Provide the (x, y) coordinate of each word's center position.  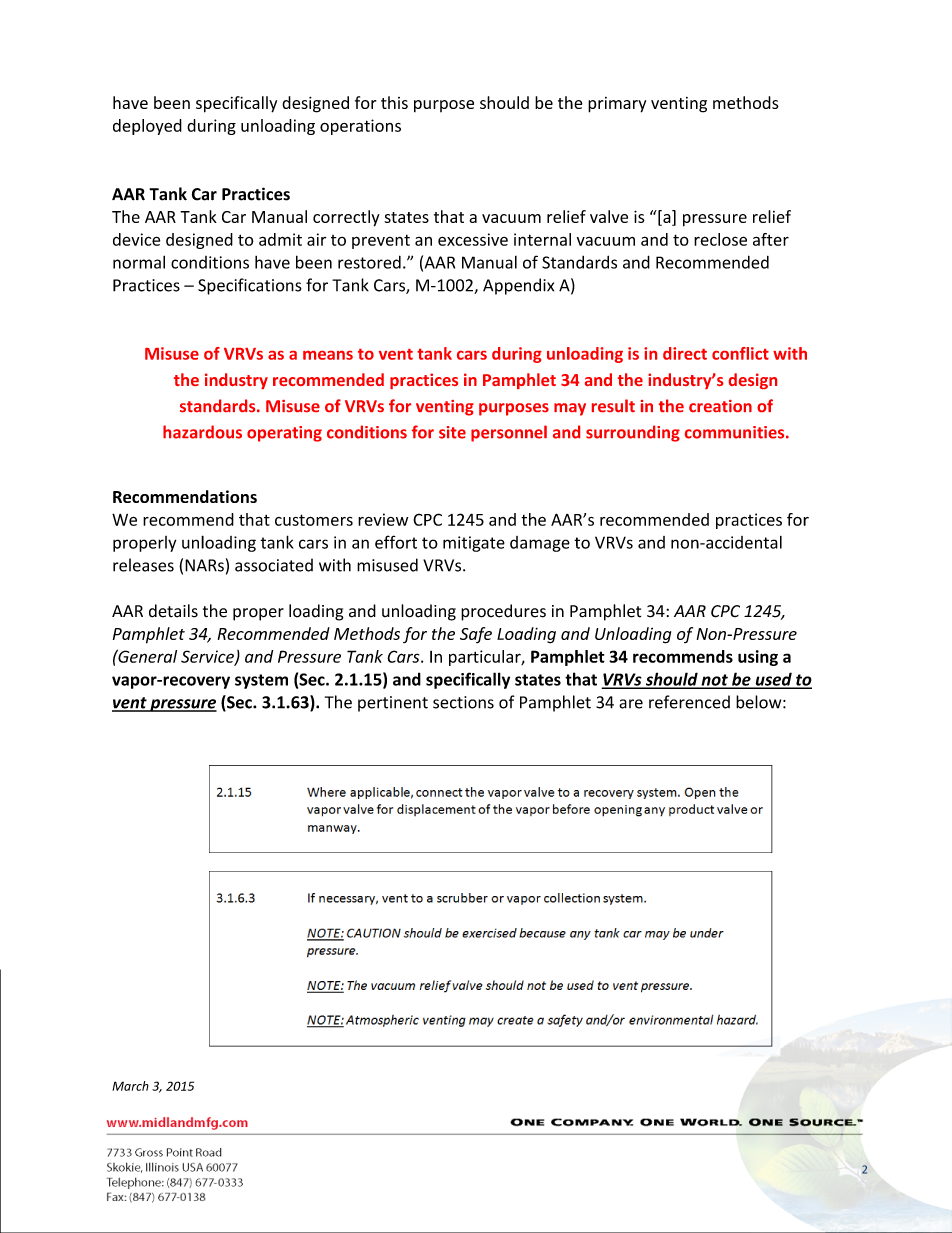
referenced (689, 702)
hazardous (202, 432)
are (631, 704)
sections (463, 702)
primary (617, 105)
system (261, 681)
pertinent (393, 704)
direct (685, 353)
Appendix (518, 286)
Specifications (250, 286)
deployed (147, 127)
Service (208, 657)
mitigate (474, 544)
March (130, 1086)
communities (736, 432)
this (394, 102)
